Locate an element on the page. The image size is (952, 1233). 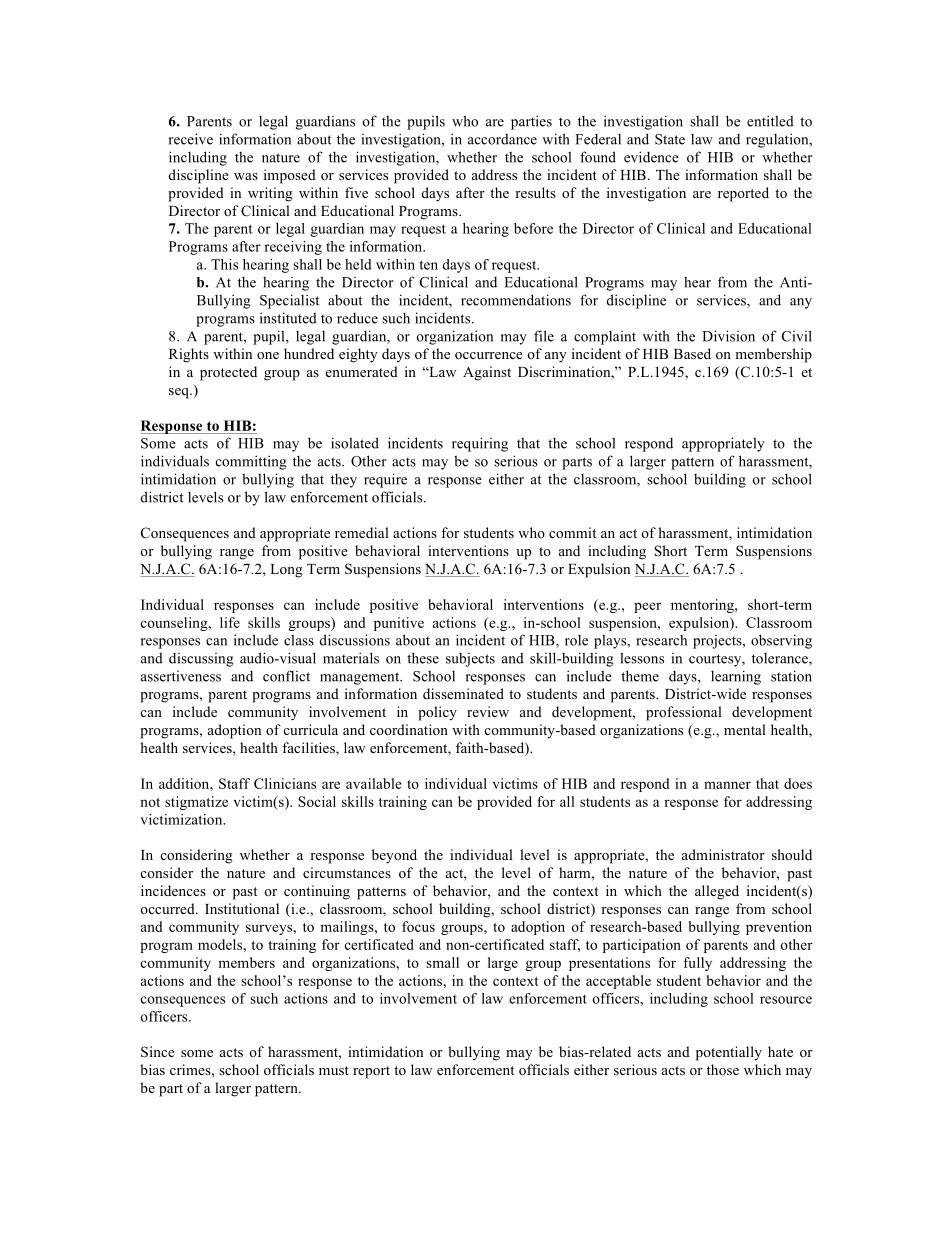
protected is located at coordinates (228, 373).
